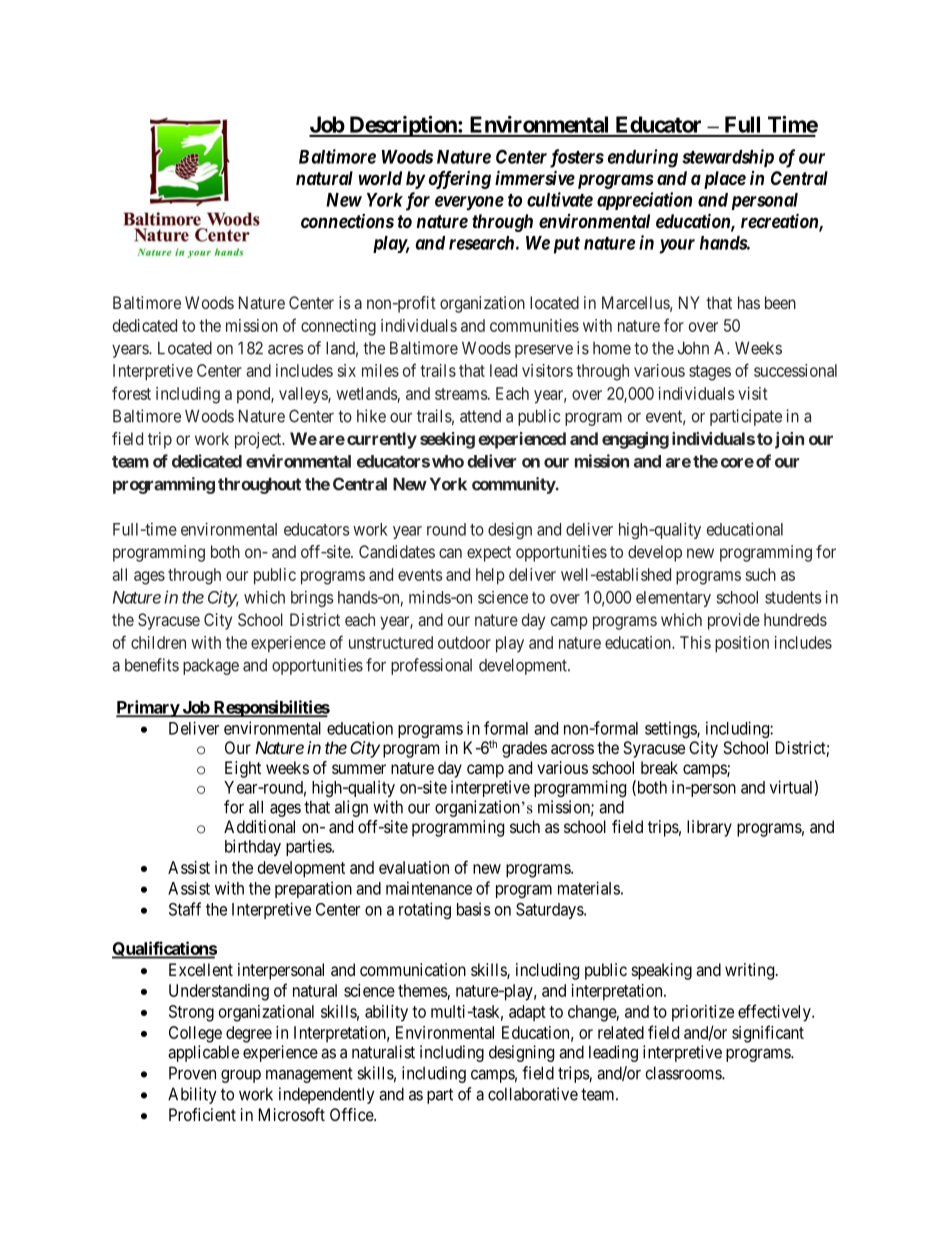  Describe the element at coordinates (259, 440) in the screenshot. I see `project` at that location.
